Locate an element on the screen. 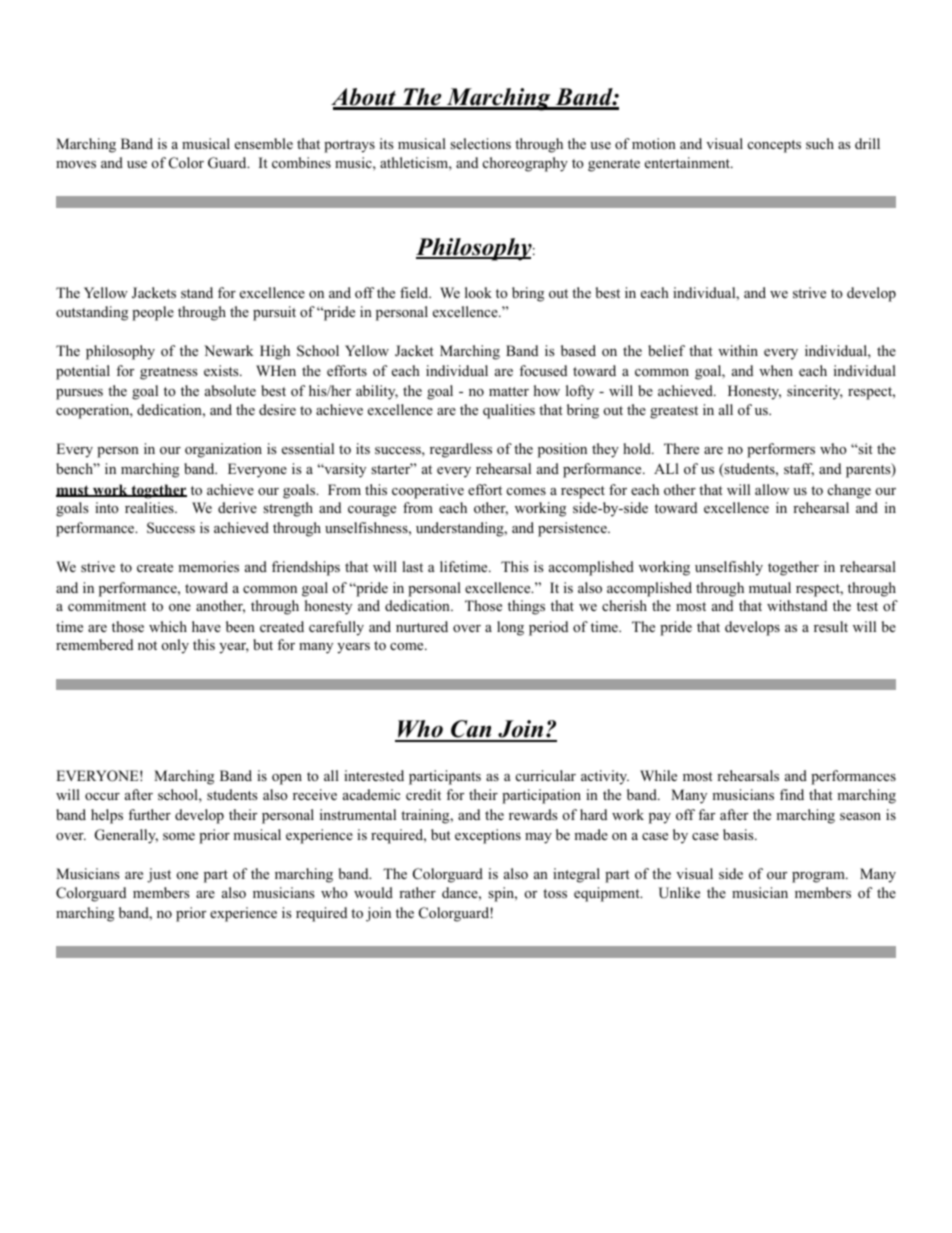 The height and width of the screenshot is (1233, 952). selections is located at coordinates (480, 144).
